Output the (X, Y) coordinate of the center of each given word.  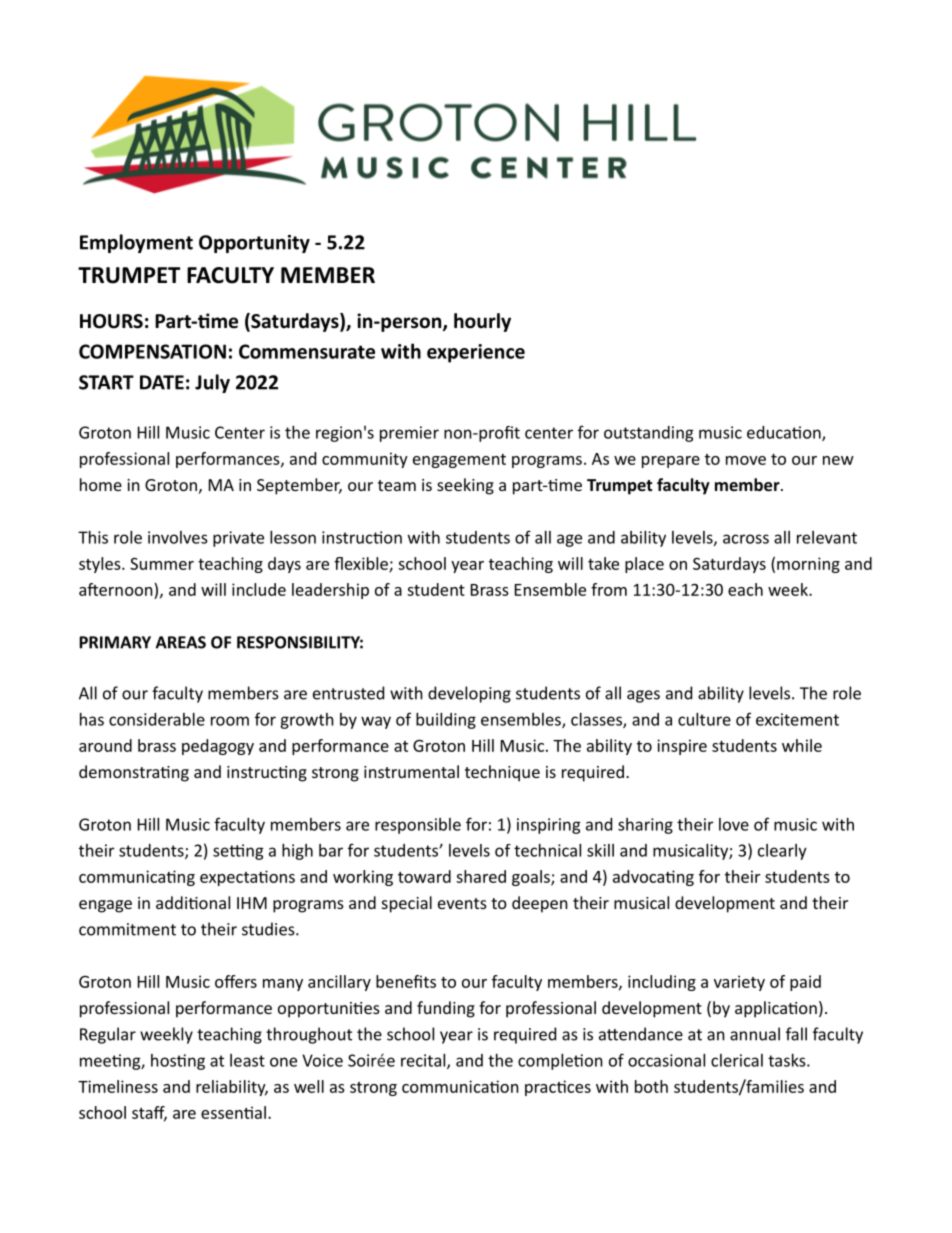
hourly (482, 322)
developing (469, 694)
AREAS (181, 642)
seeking (465, 486)
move (746, 460)
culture (704, 719)
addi (172, 902)
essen (223, 1114)
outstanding (649, 434)
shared (481, 876)
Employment (136, 243)
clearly (782, 852)
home (101, 484)
